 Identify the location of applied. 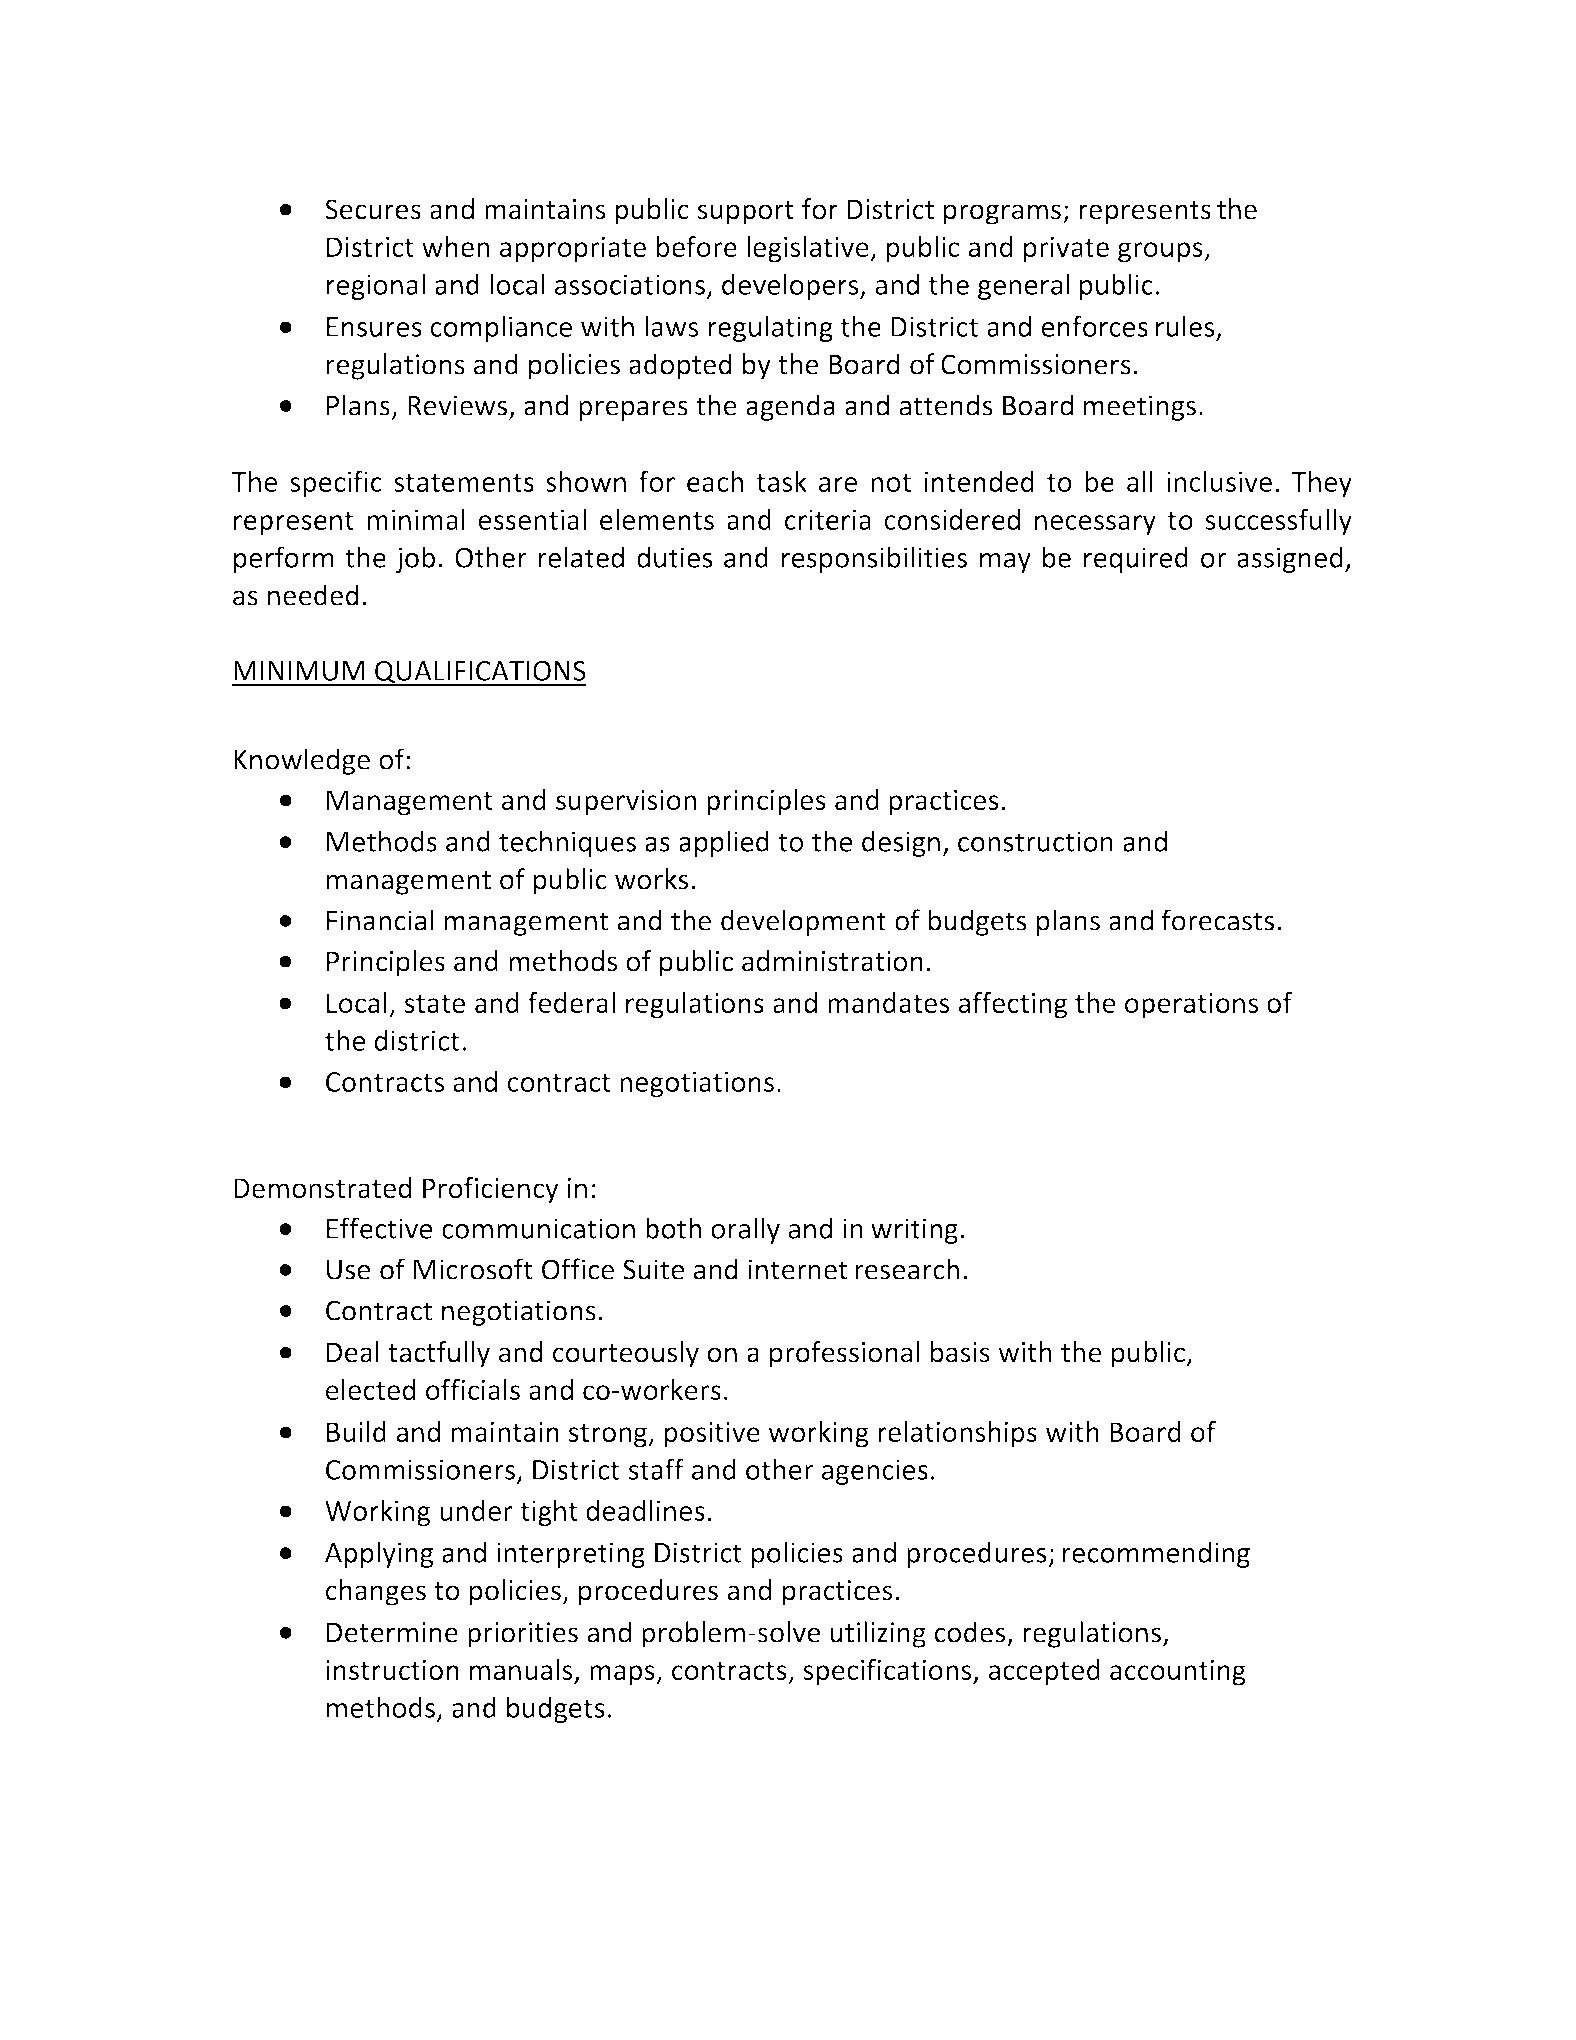
(724, 843).
